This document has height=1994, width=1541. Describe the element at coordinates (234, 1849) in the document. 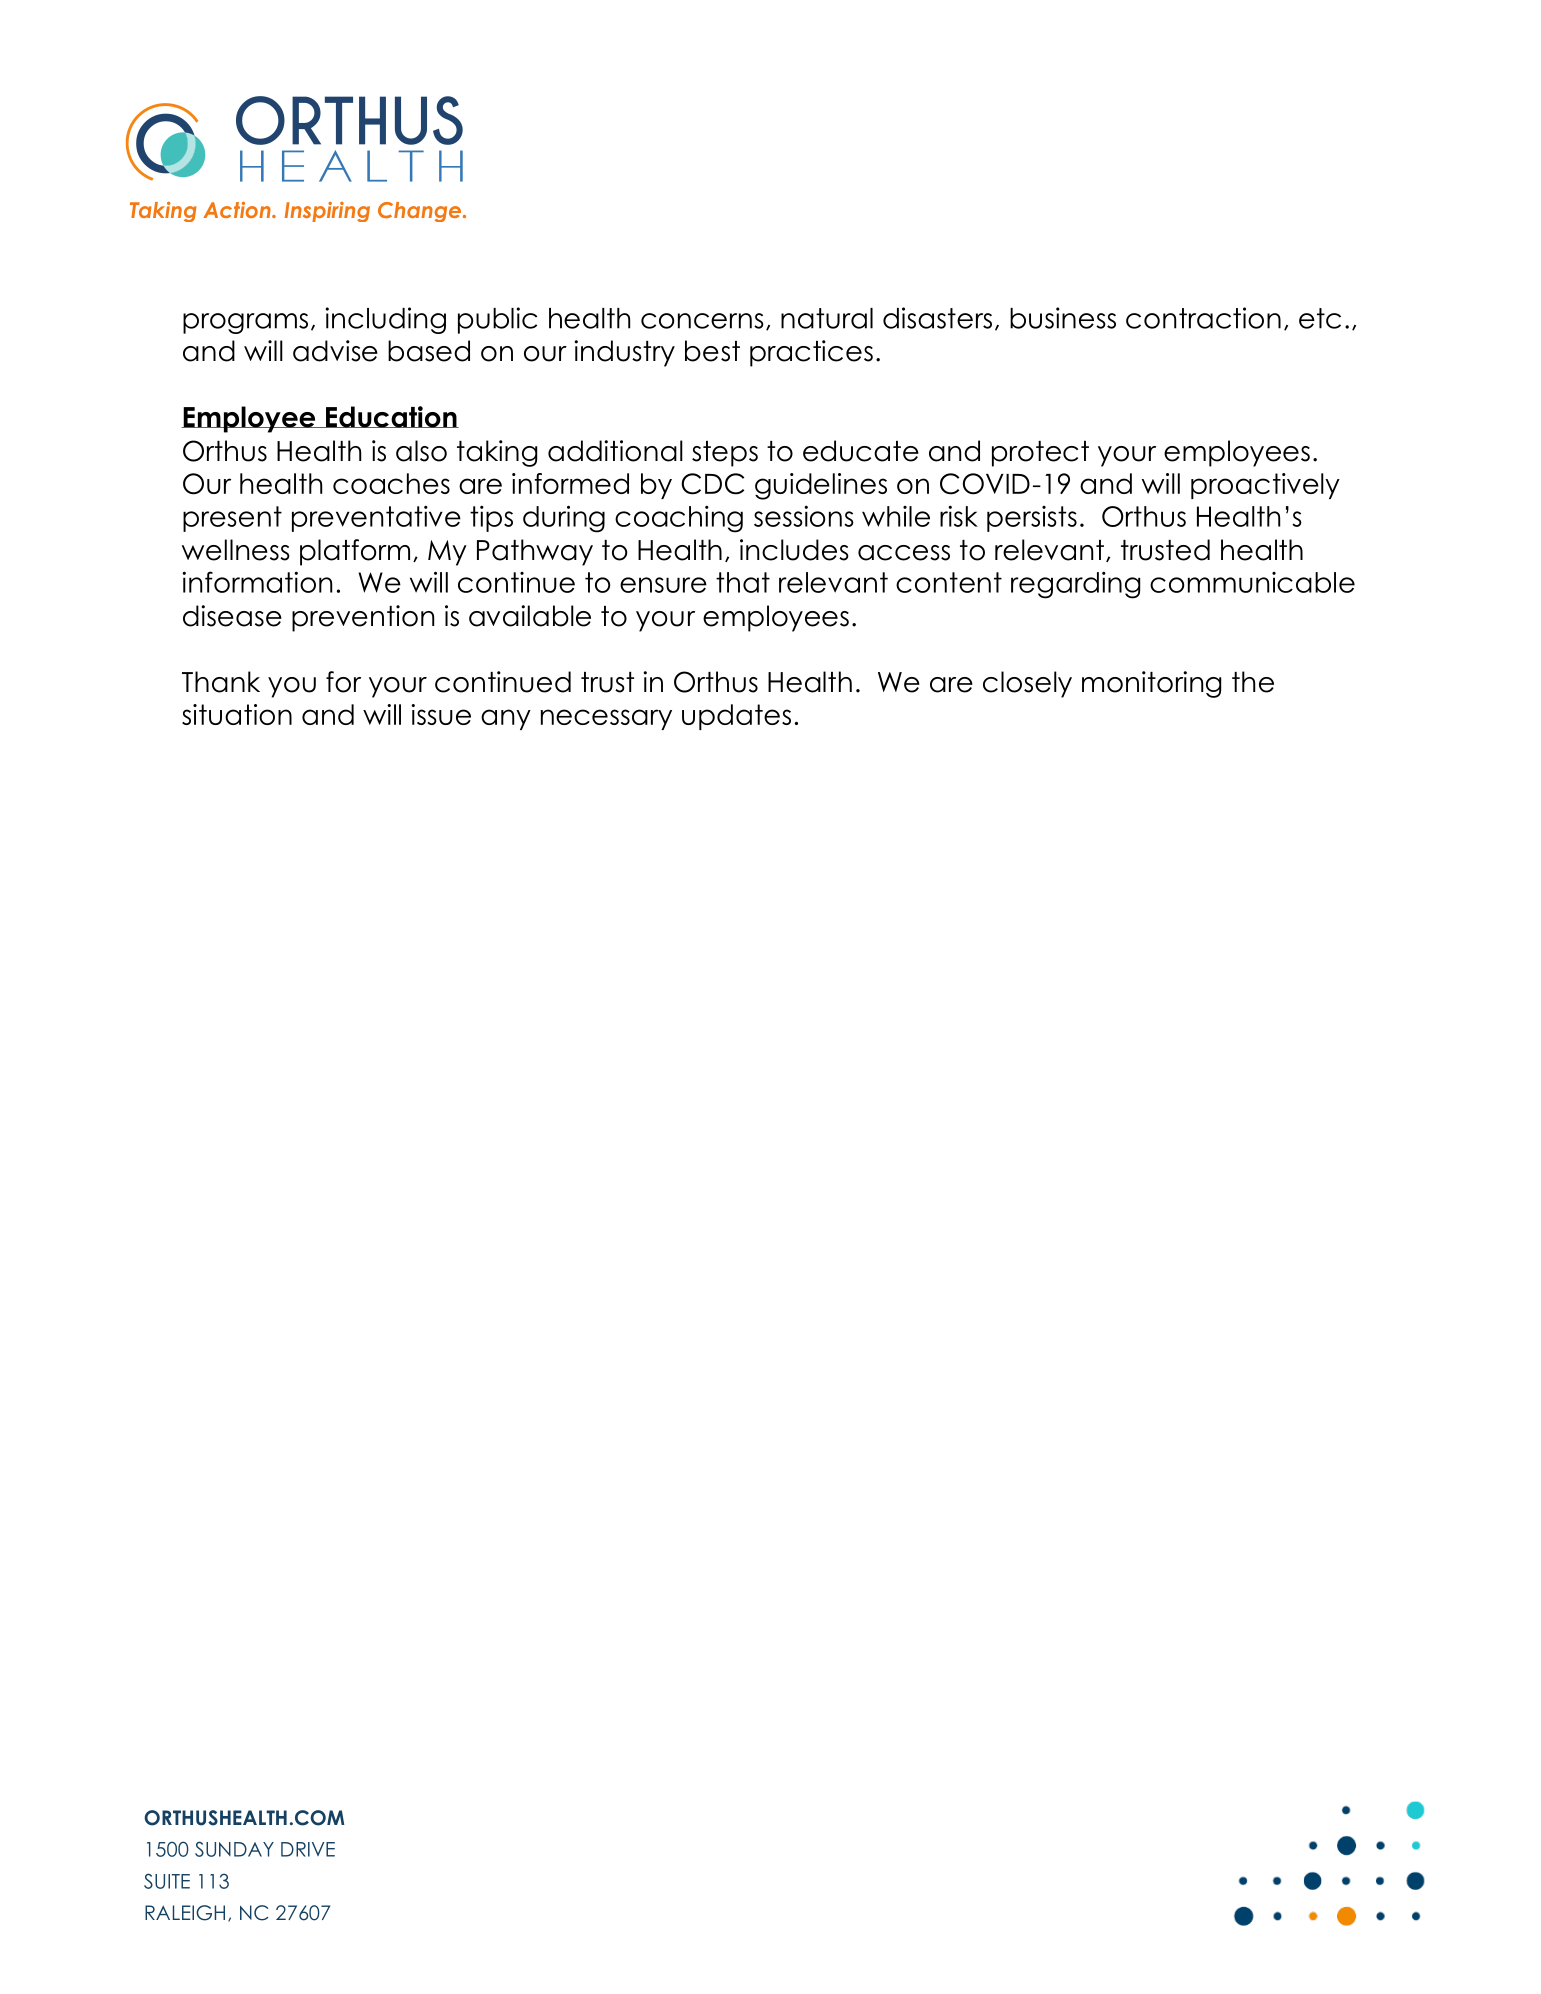

I see `SUNDAY` at that location.
